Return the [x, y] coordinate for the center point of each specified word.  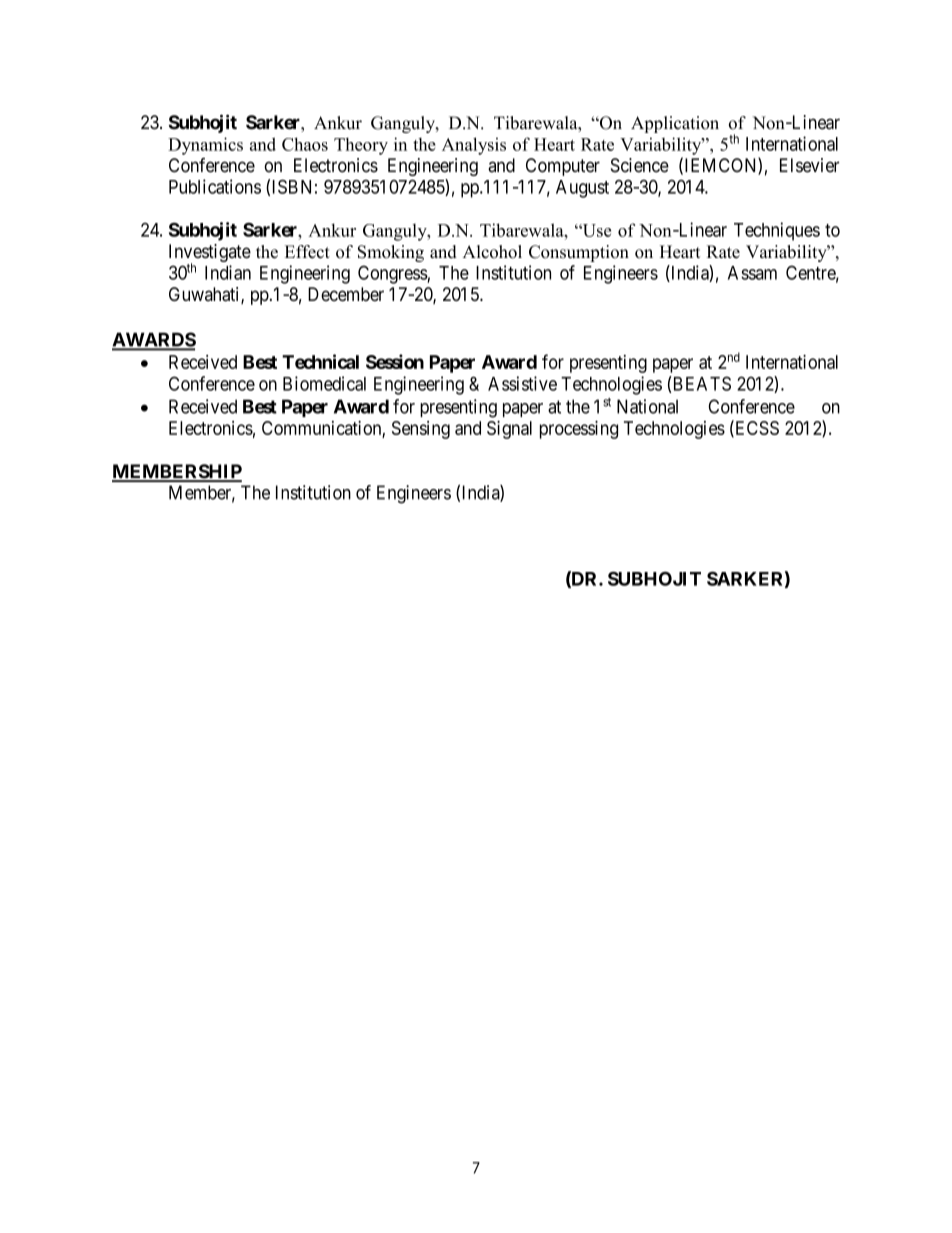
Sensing [421, 430]
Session [395, 361]
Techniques [777, 231]
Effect [307, 252]
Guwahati [205, 295]
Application [675, 124]
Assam [752, 273]
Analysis [474, 146]
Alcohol [492, 252]
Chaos [305, 144]
